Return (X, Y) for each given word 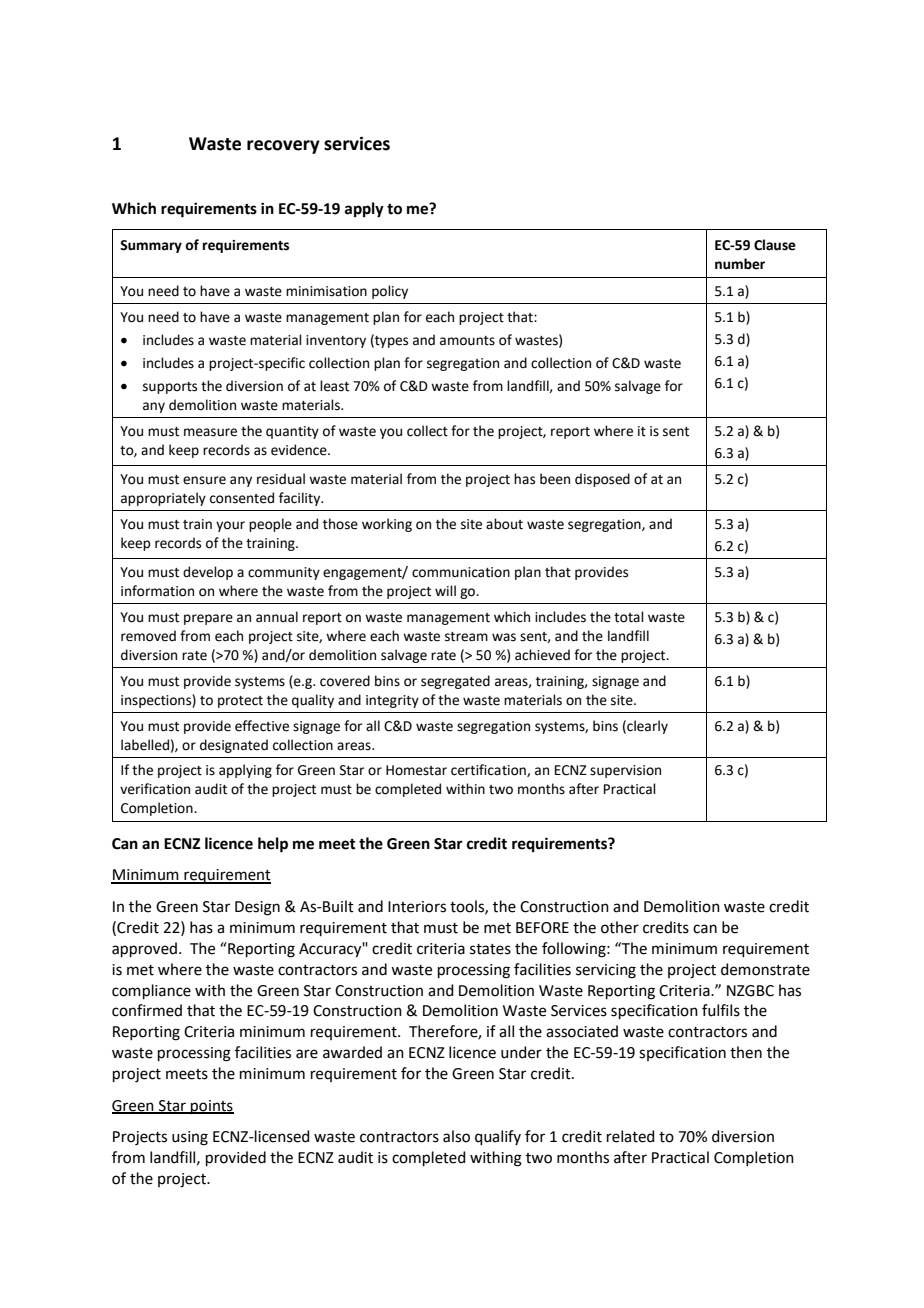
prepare (208, 619)
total (629, 617)
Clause (775, 245)
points (211, 1107)
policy (390, 292)
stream (466, 637)
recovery (283, 147)
